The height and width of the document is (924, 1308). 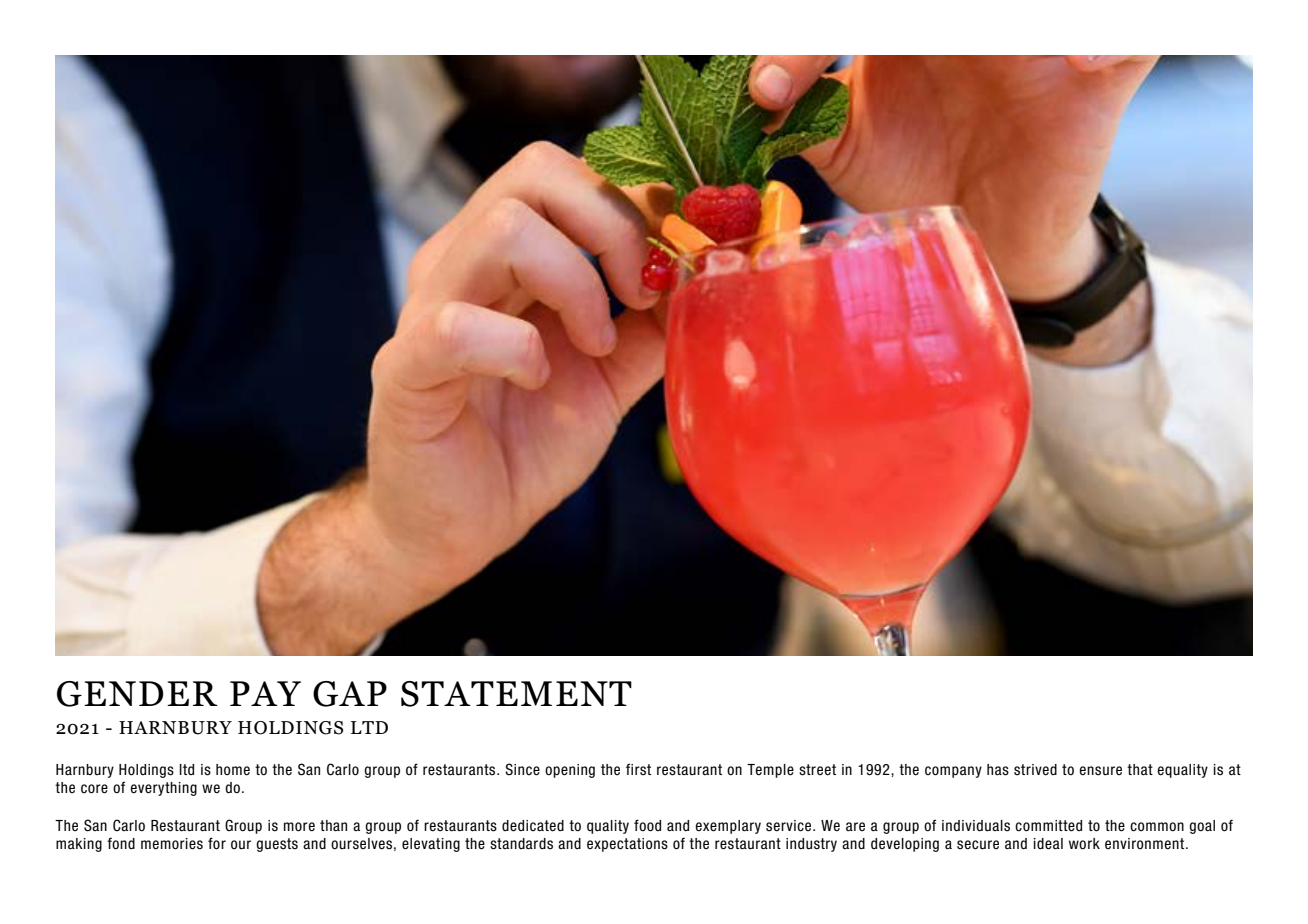 What do you see at coordinates (233, 770) in the document?
I see `home` at bounding box center [233, 770].
